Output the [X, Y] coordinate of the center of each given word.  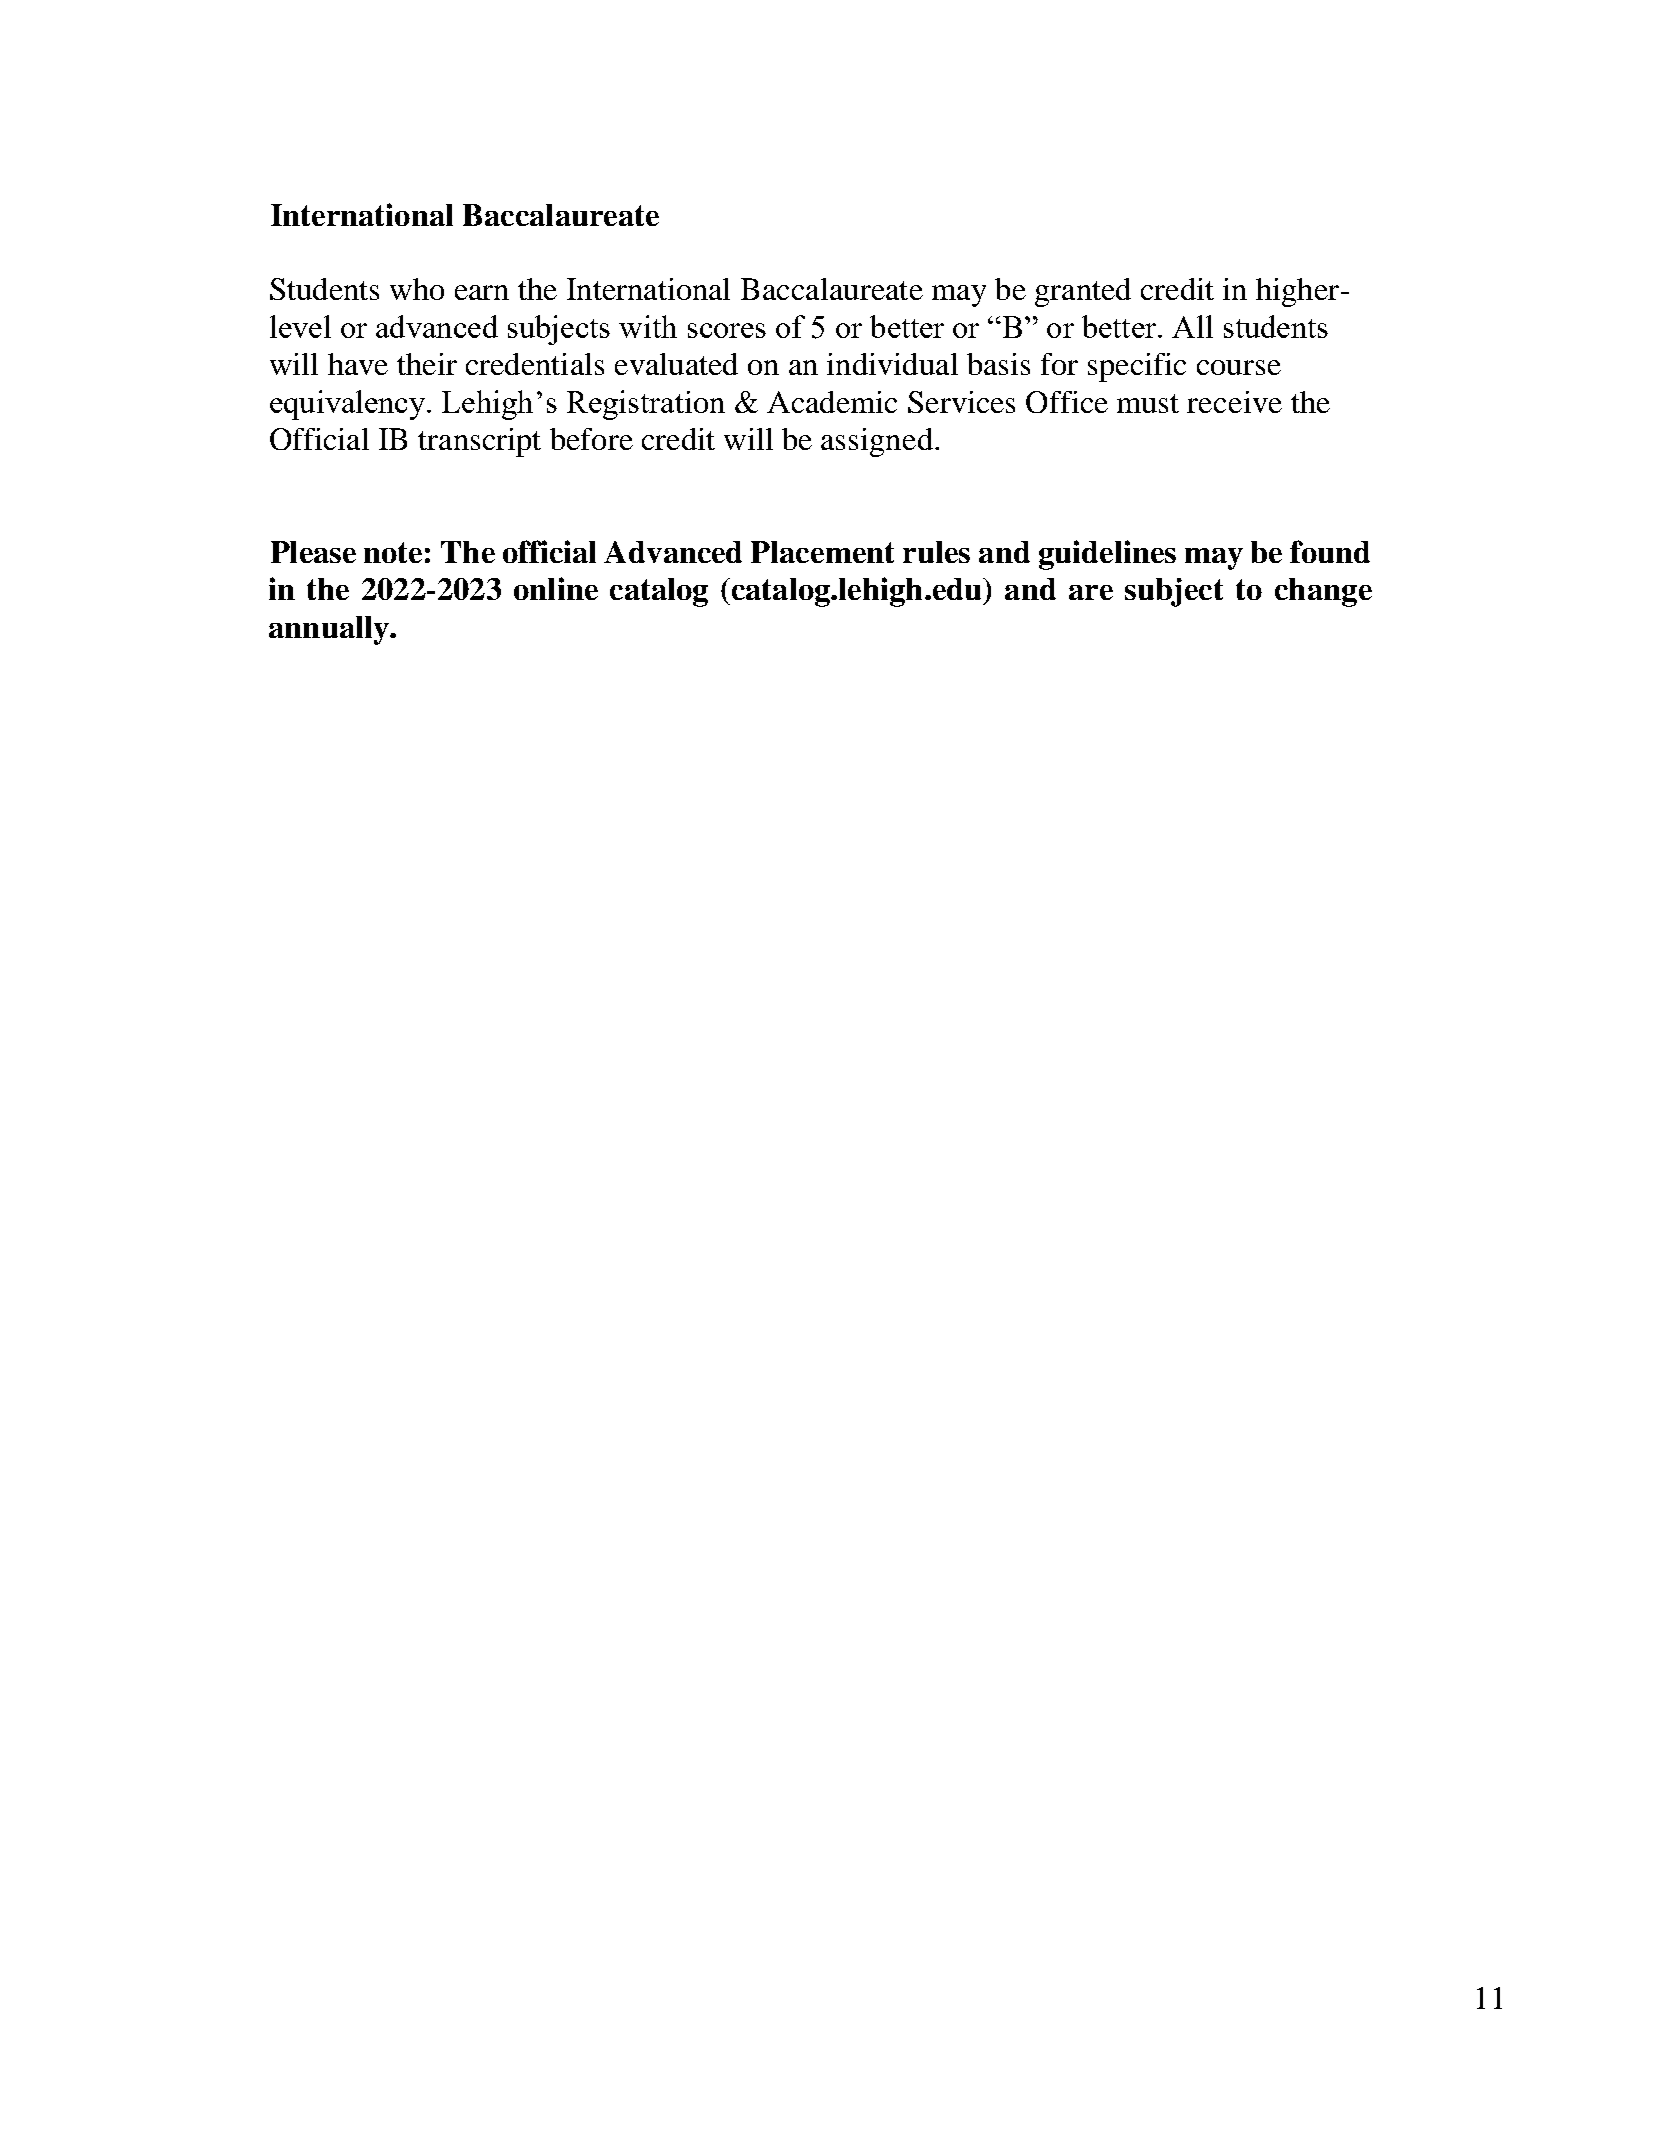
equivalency [349, 405]
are [1091, 592]
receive [1234, 402]
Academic [832, 402]
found [1330, 551]
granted [1083, 292]
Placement [822, 552]
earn [482, 292]
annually [330, 630]
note [393, 552]
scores [727, 330]
